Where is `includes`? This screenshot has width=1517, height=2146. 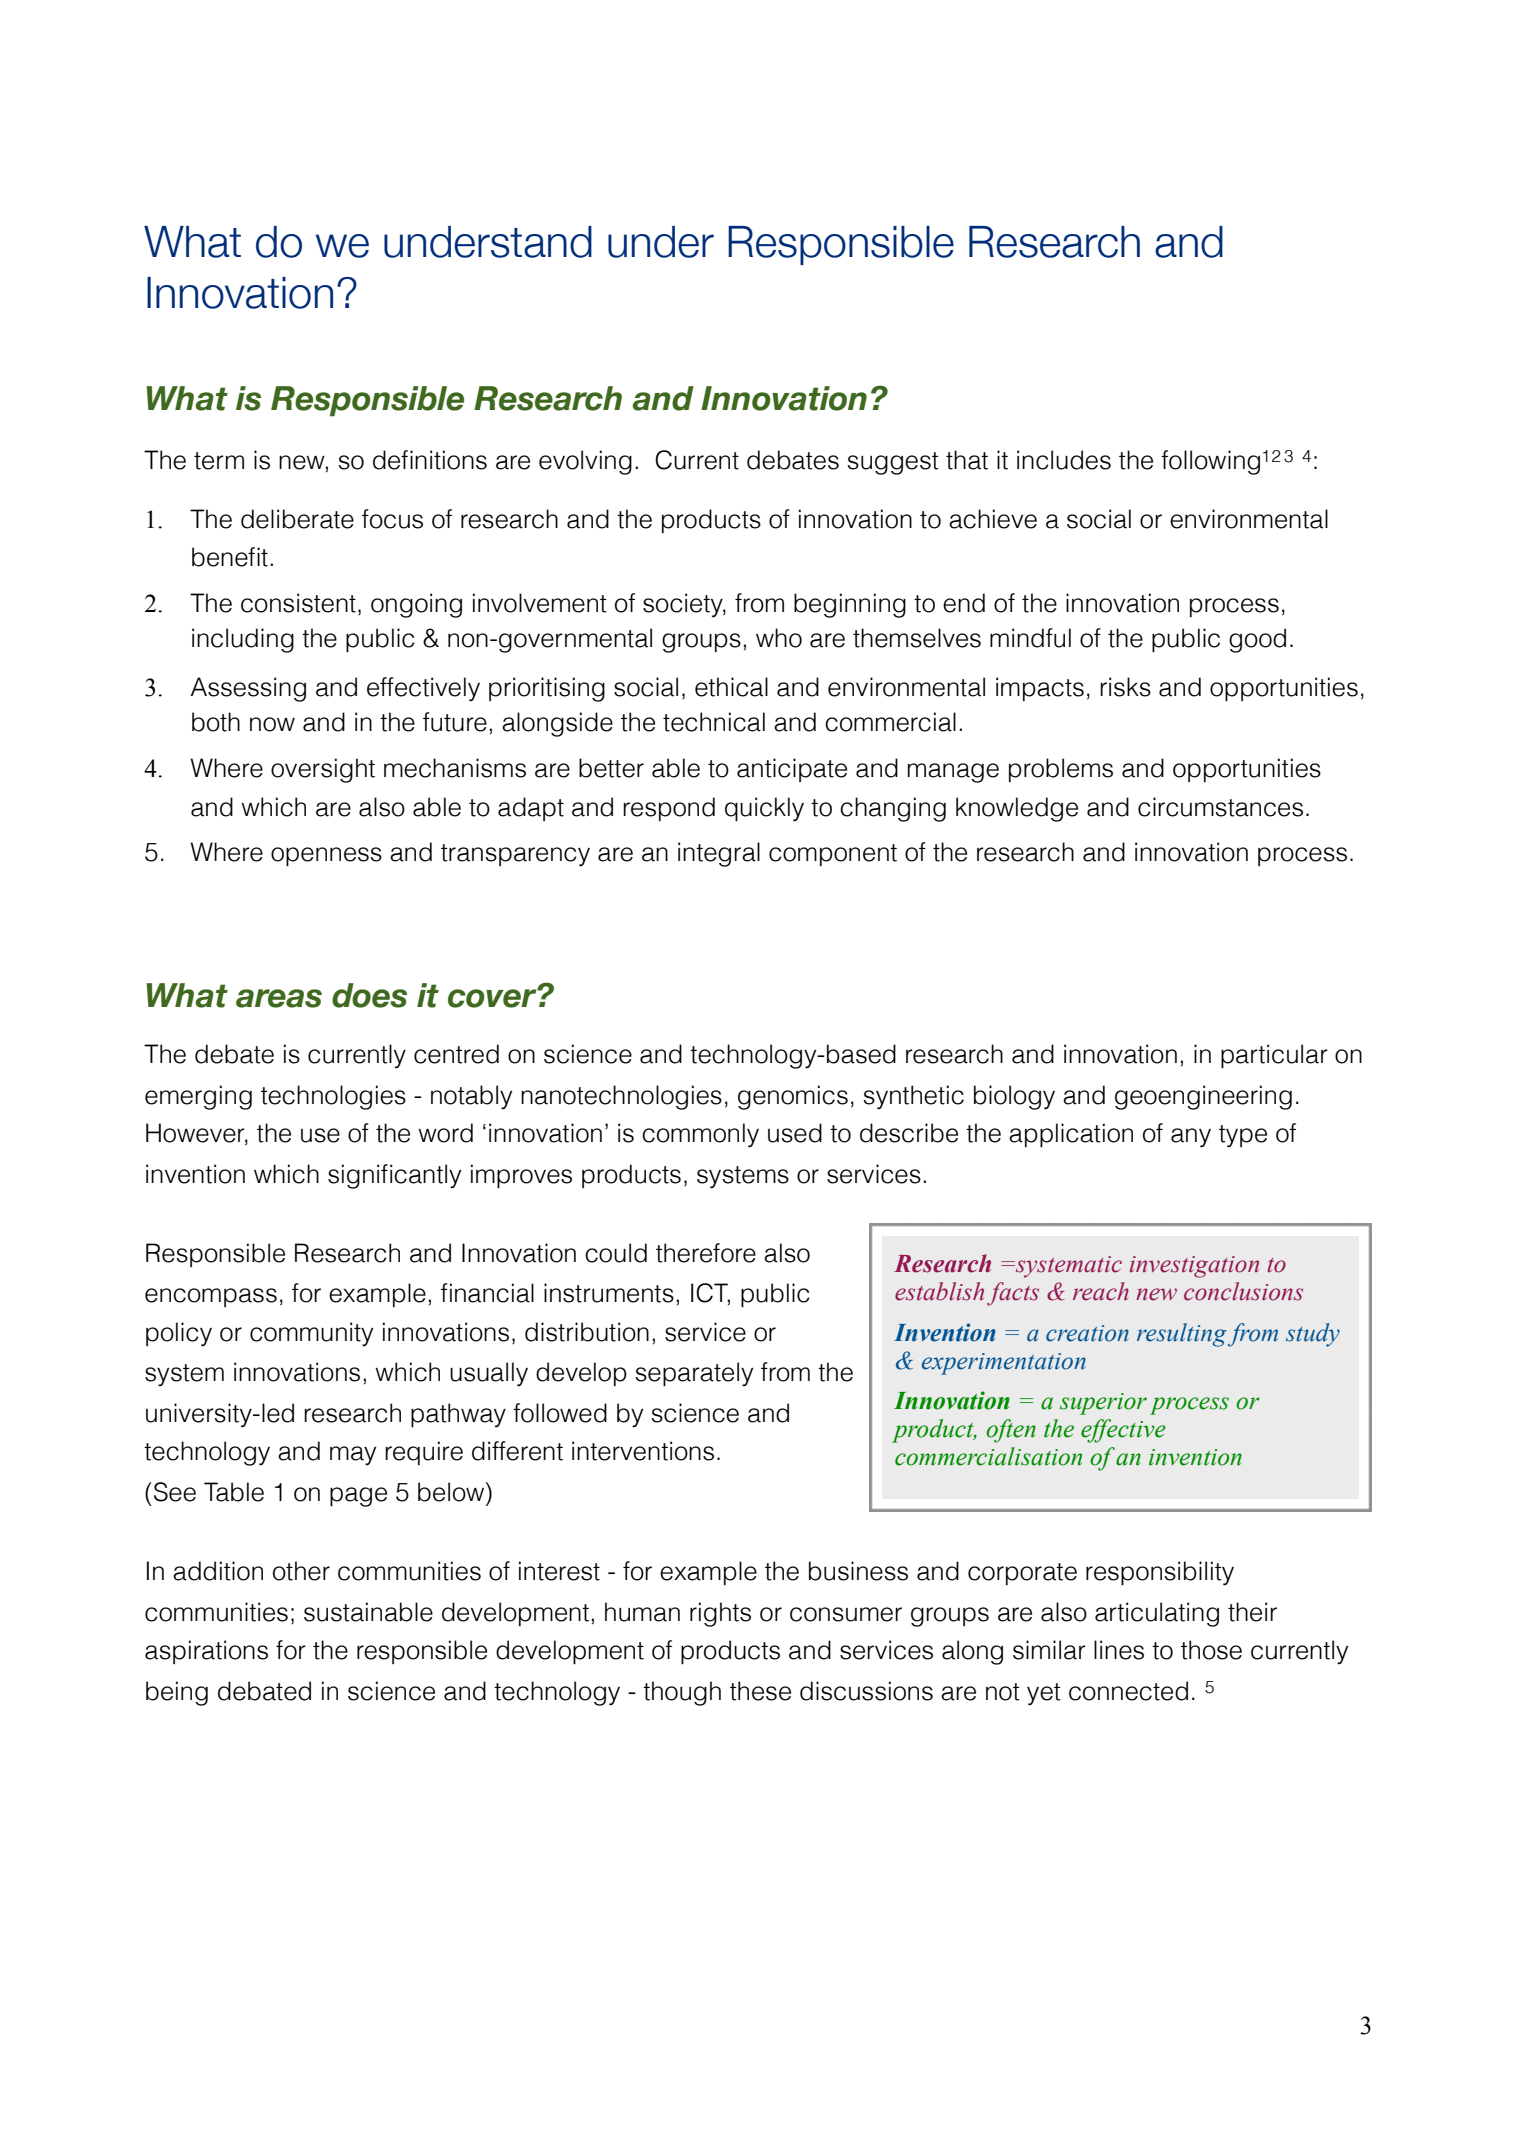
includes is located at coordinates (1064, 460).
